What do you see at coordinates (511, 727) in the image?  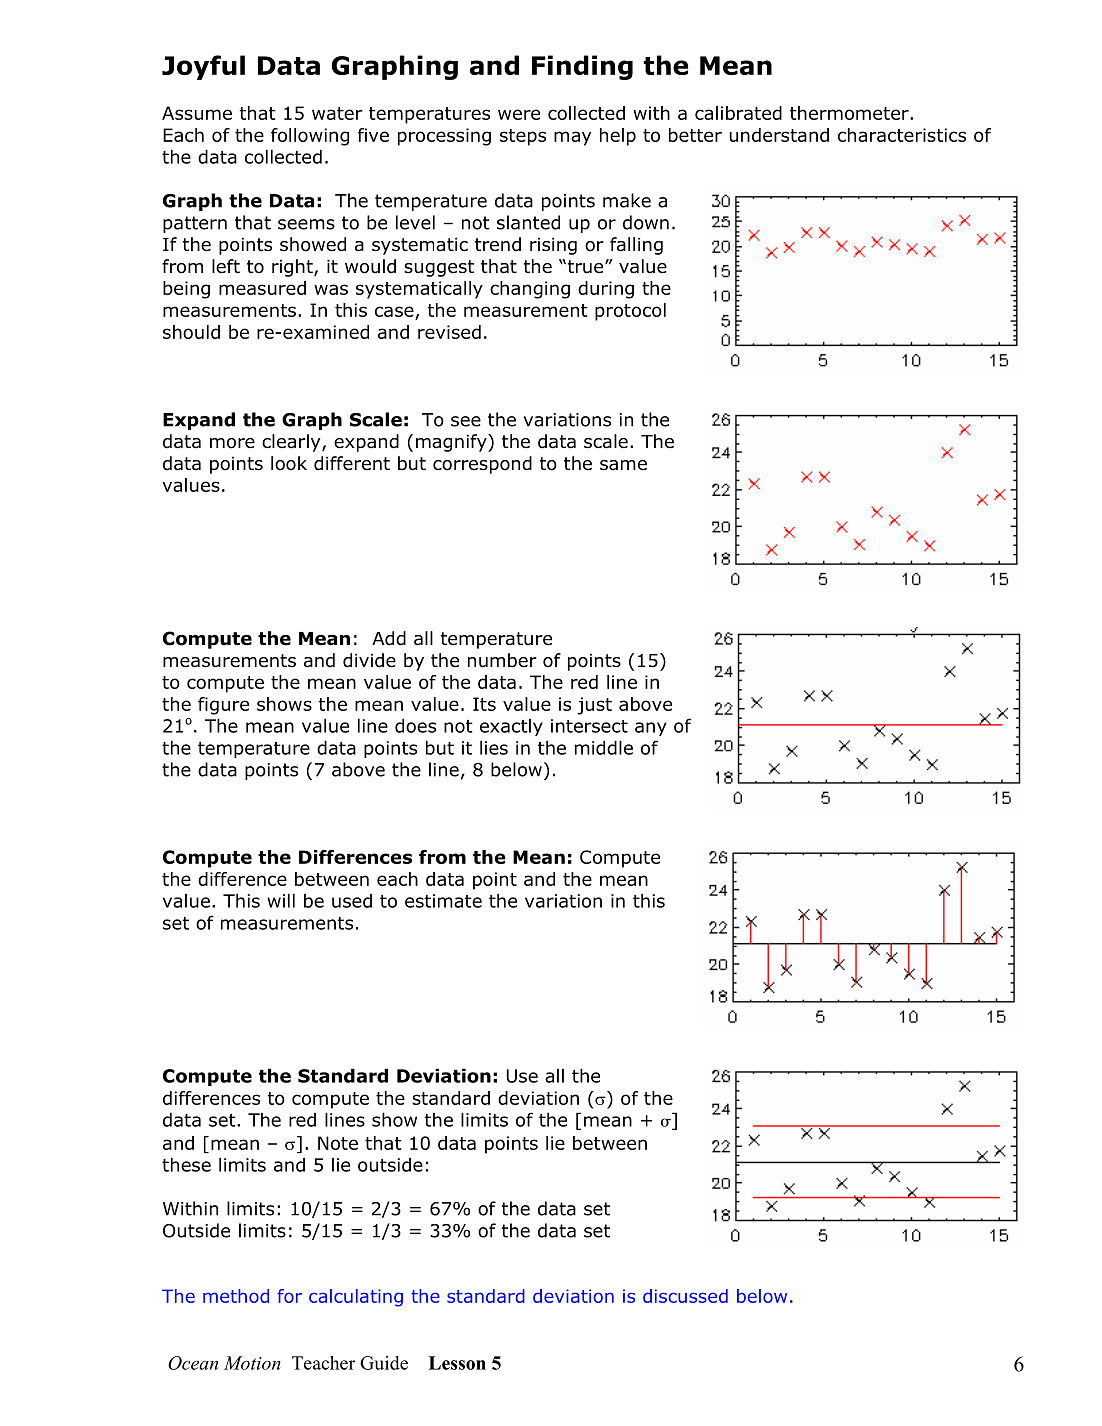 I see `exactly` at bounding box center [511, 727].
